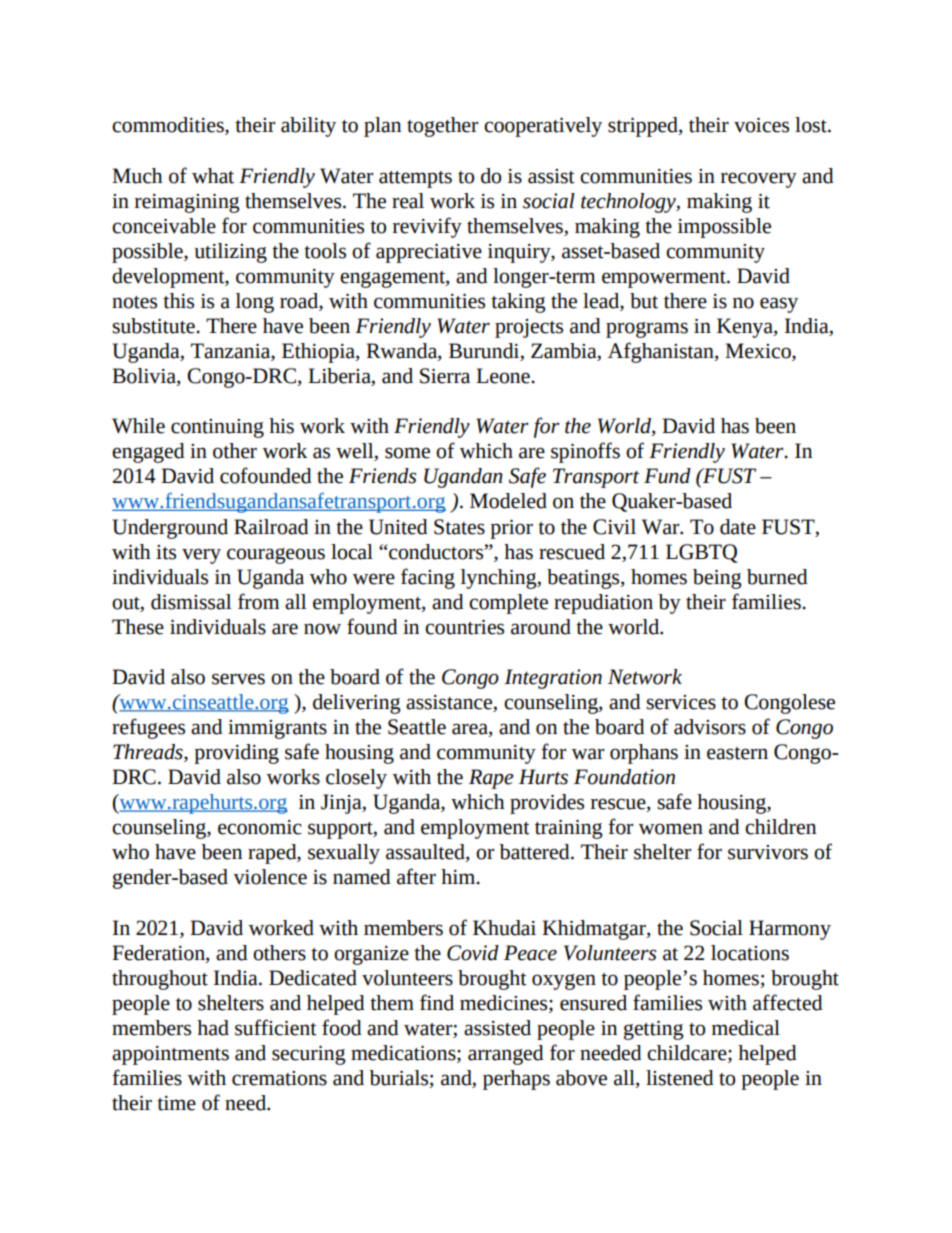 The width and height of the image is (952, 1233). I want to click on arranged, so click(506, 1055).
